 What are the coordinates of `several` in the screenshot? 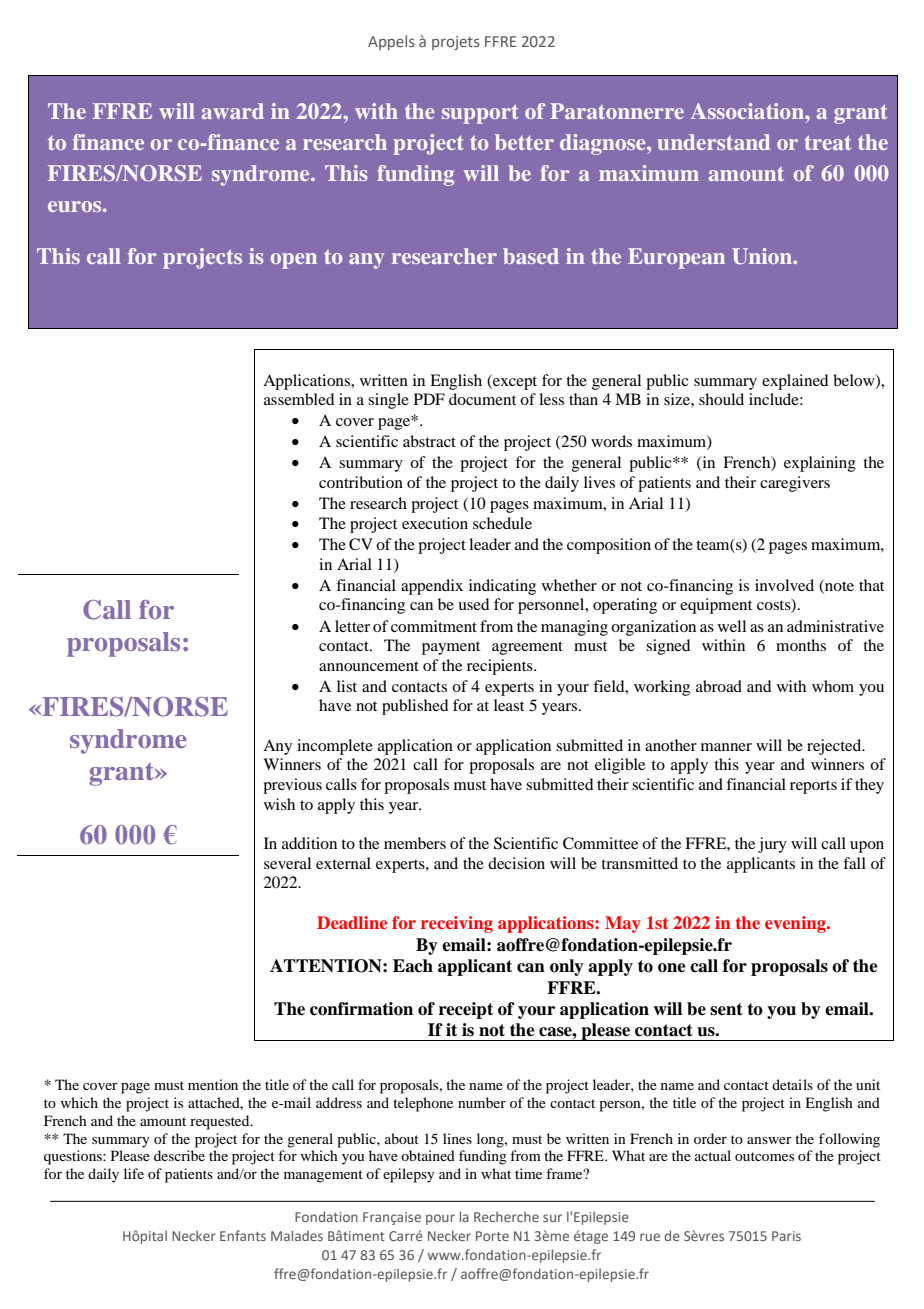 It's located at (287, 863).
